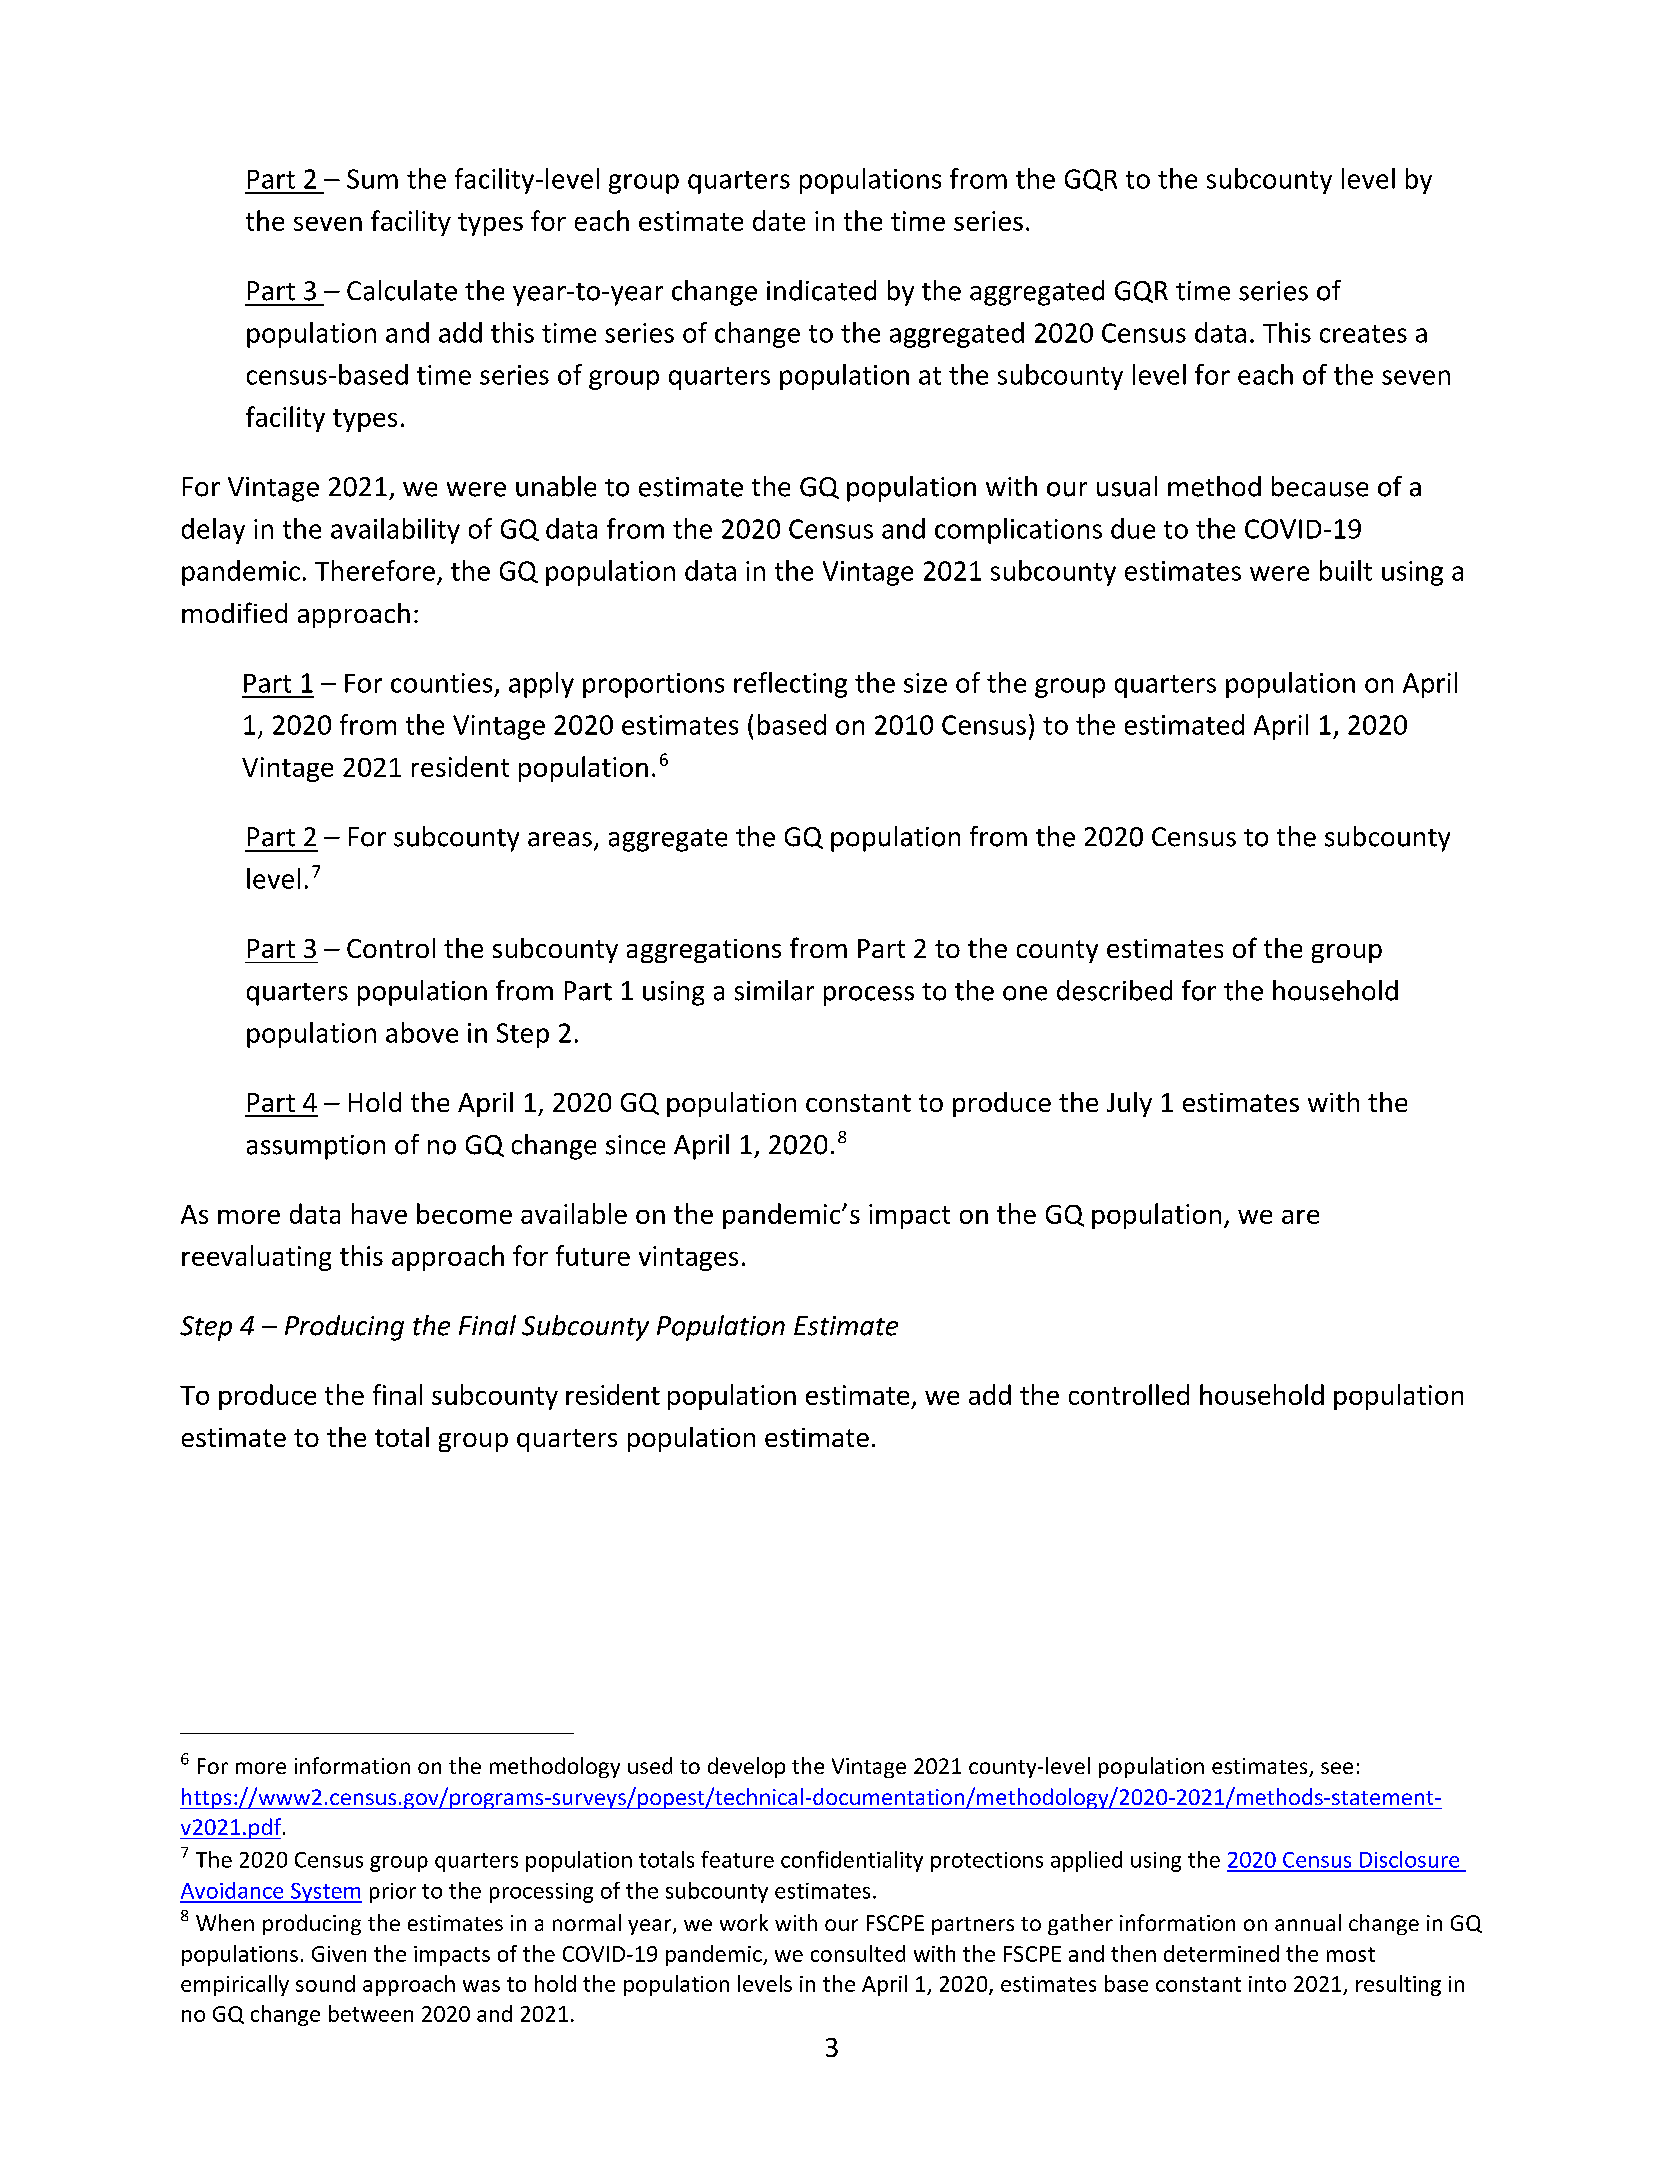 The height and width of the screenshot is (2164, 1672). I want to click on July, so click(1129, 1104).
